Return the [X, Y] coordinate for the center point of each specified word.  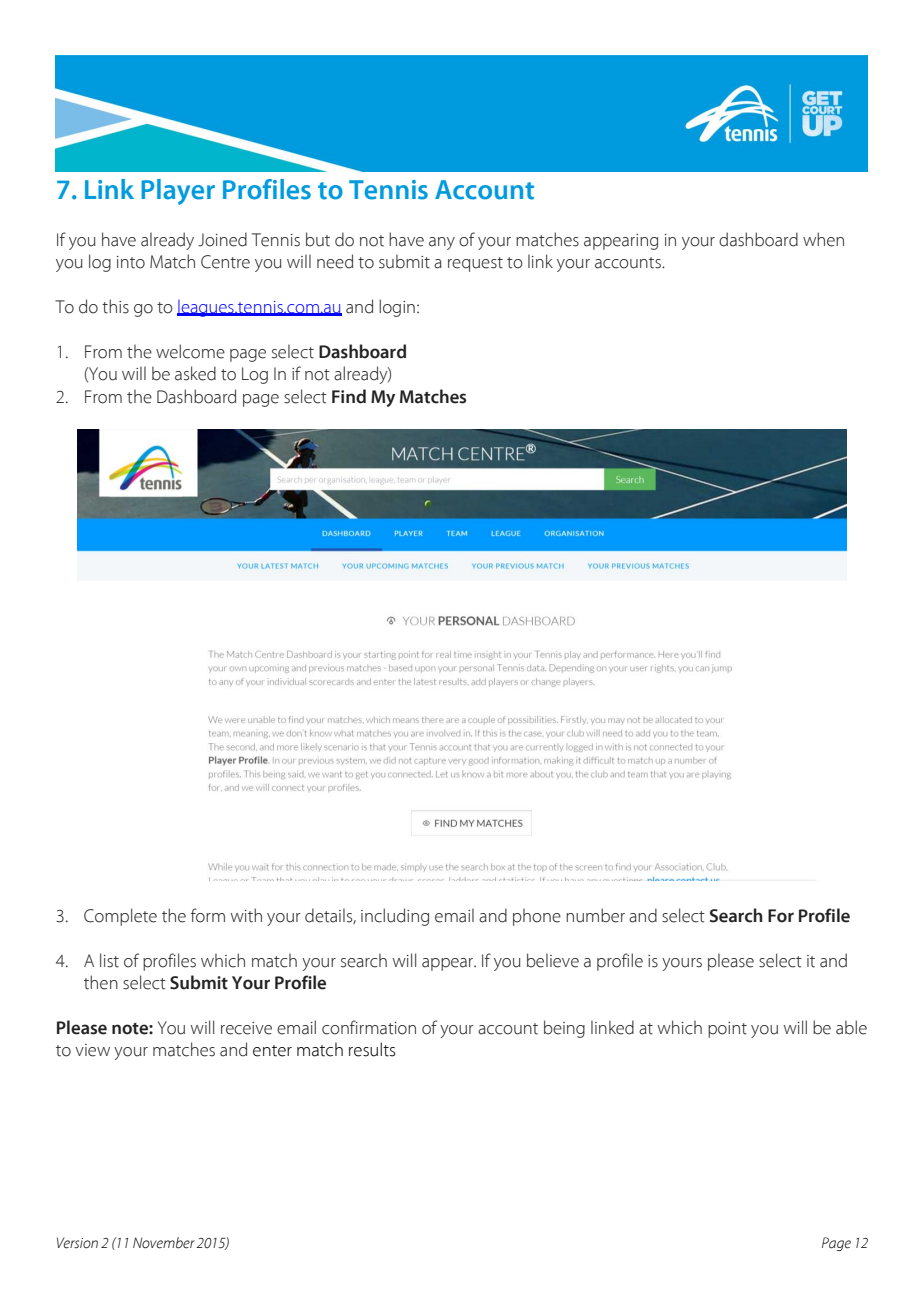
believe [553, 960]
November [164, 1243]
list [109, 960]
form [208, 915]
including [395, 917]
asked [195, 373]
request [475, 264]
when [823, 239]
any [442, 243]
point [727, 1030]
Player [178, 192]
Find [349, 396]
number [595, 915]
